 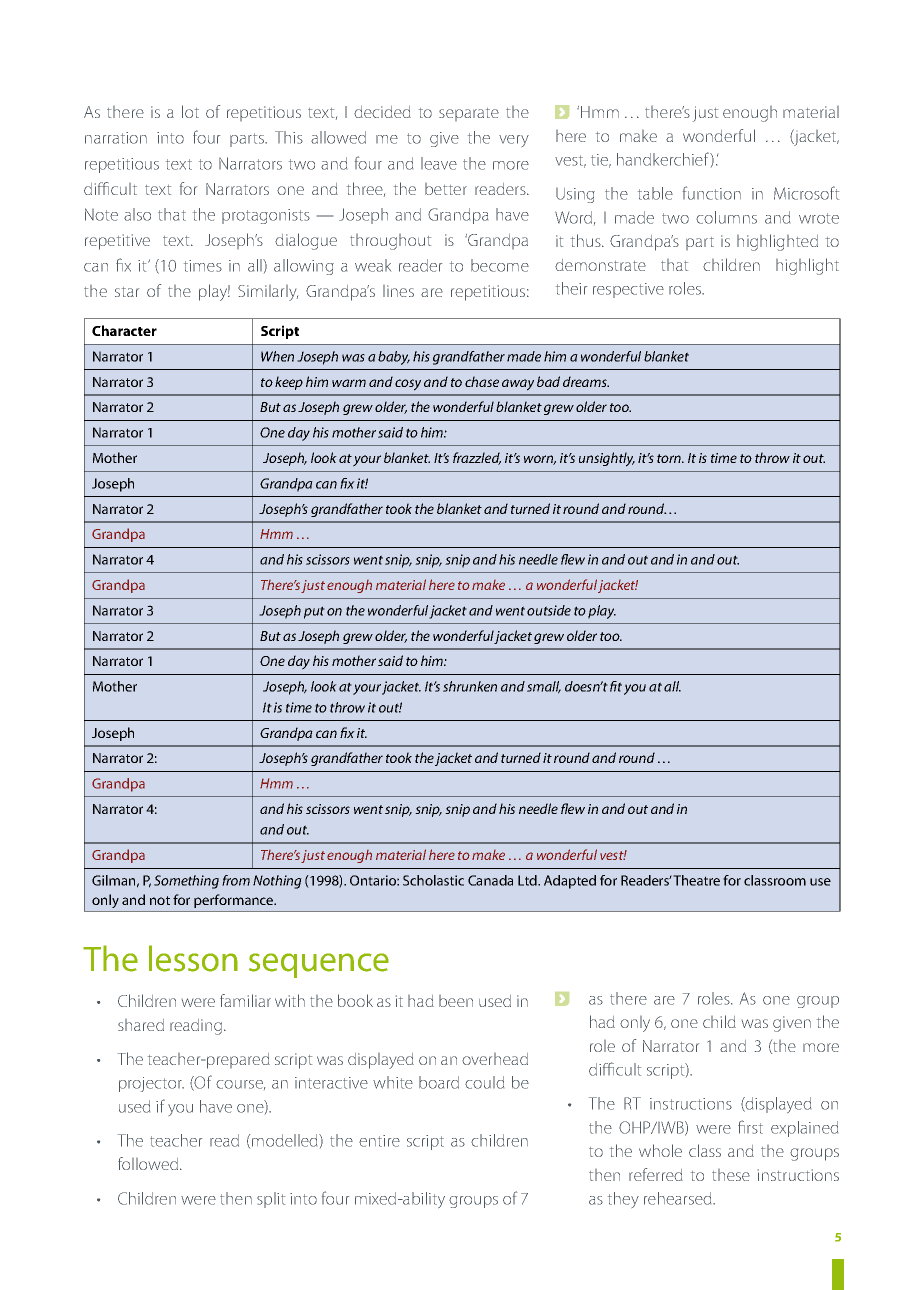 I want to click on put, so click(x=314, y=612).
